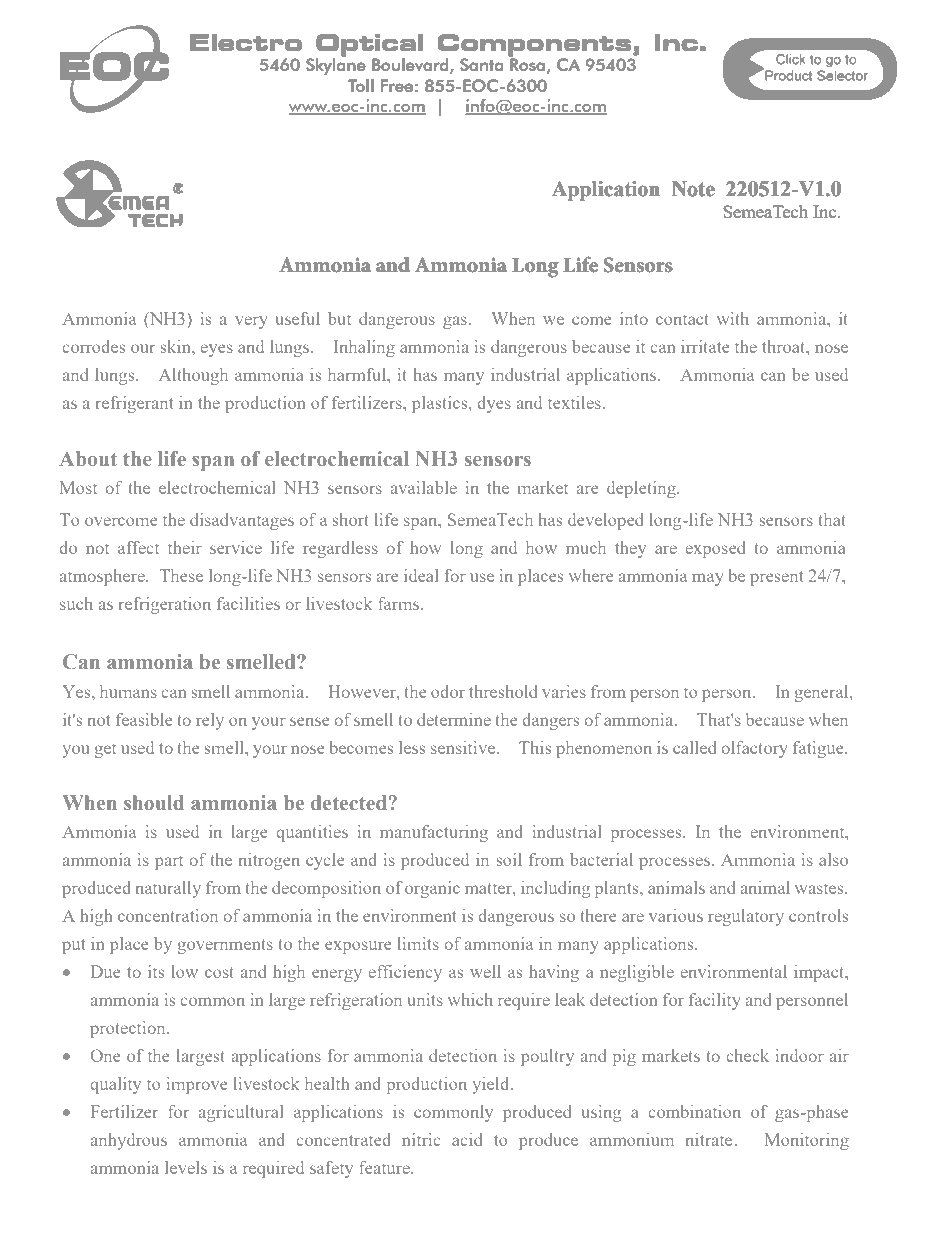 This screenshot has height=1233, width=952. What do you see at coordinates (411, 66) in the screenshot?
I see `Boulevard` at bounding box center [411, 66].
